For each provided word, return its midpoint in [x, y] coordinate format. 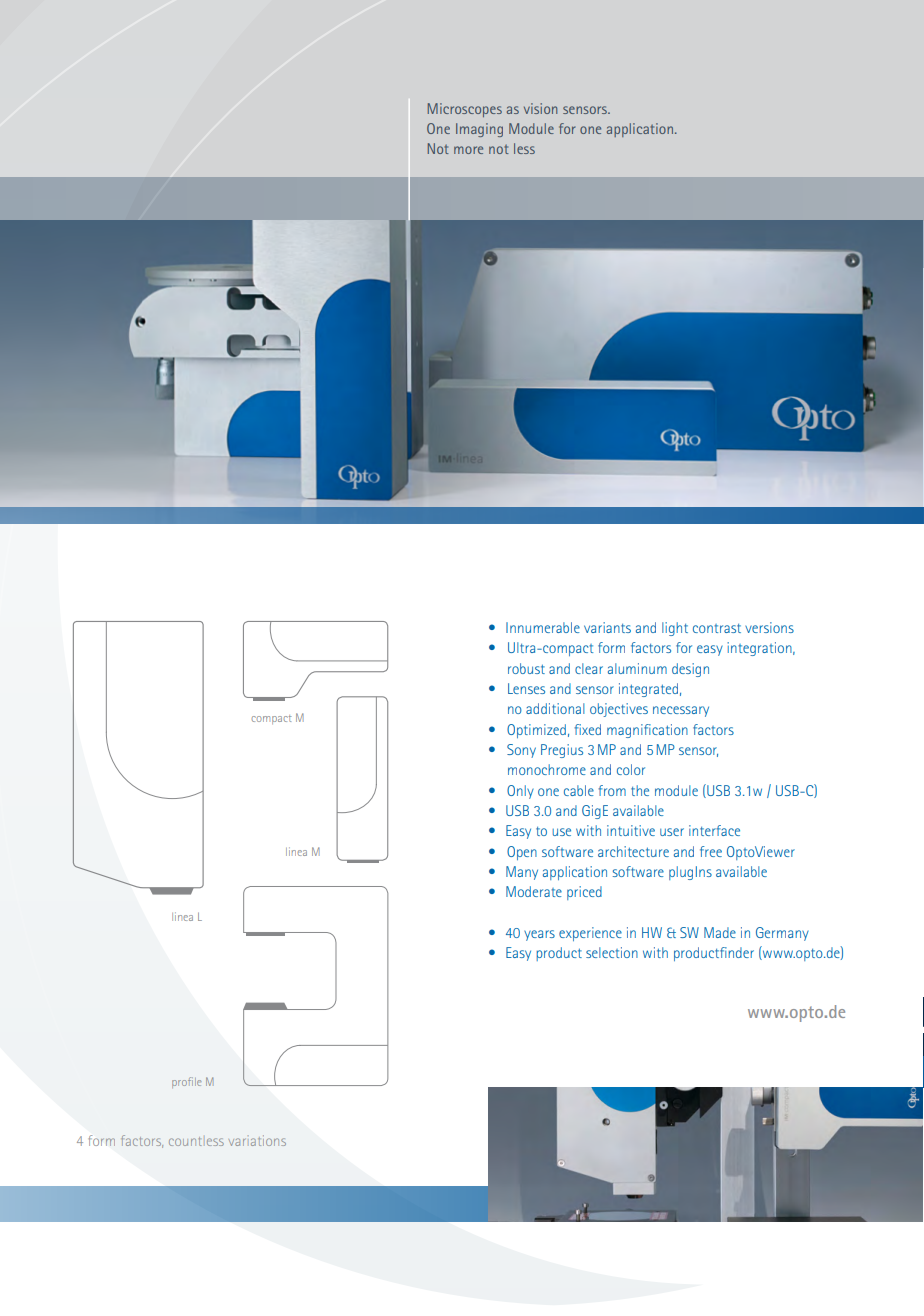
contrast [717, 628]
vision [540, 108]
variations [257, 1140]
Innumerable [543, 627]
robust [526, 668]
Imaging [479, 130]
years [539, 935]
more [468, 150]
